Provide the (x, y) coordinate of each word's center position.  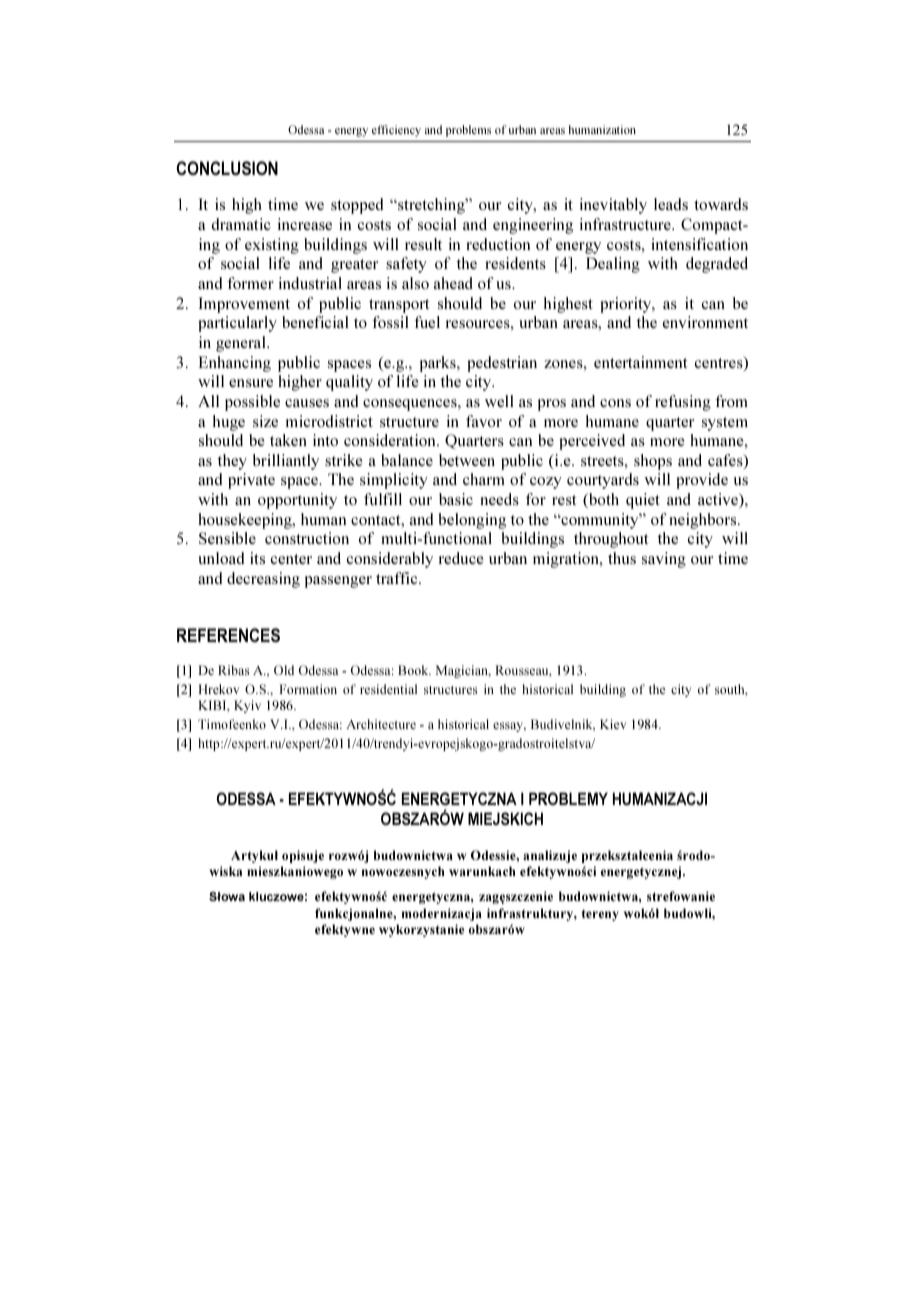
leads (671, 204)
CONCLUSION (227, 168)
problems (468, 131)
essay (509, 727)
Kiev (613, 724)
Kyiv (247, 706)
